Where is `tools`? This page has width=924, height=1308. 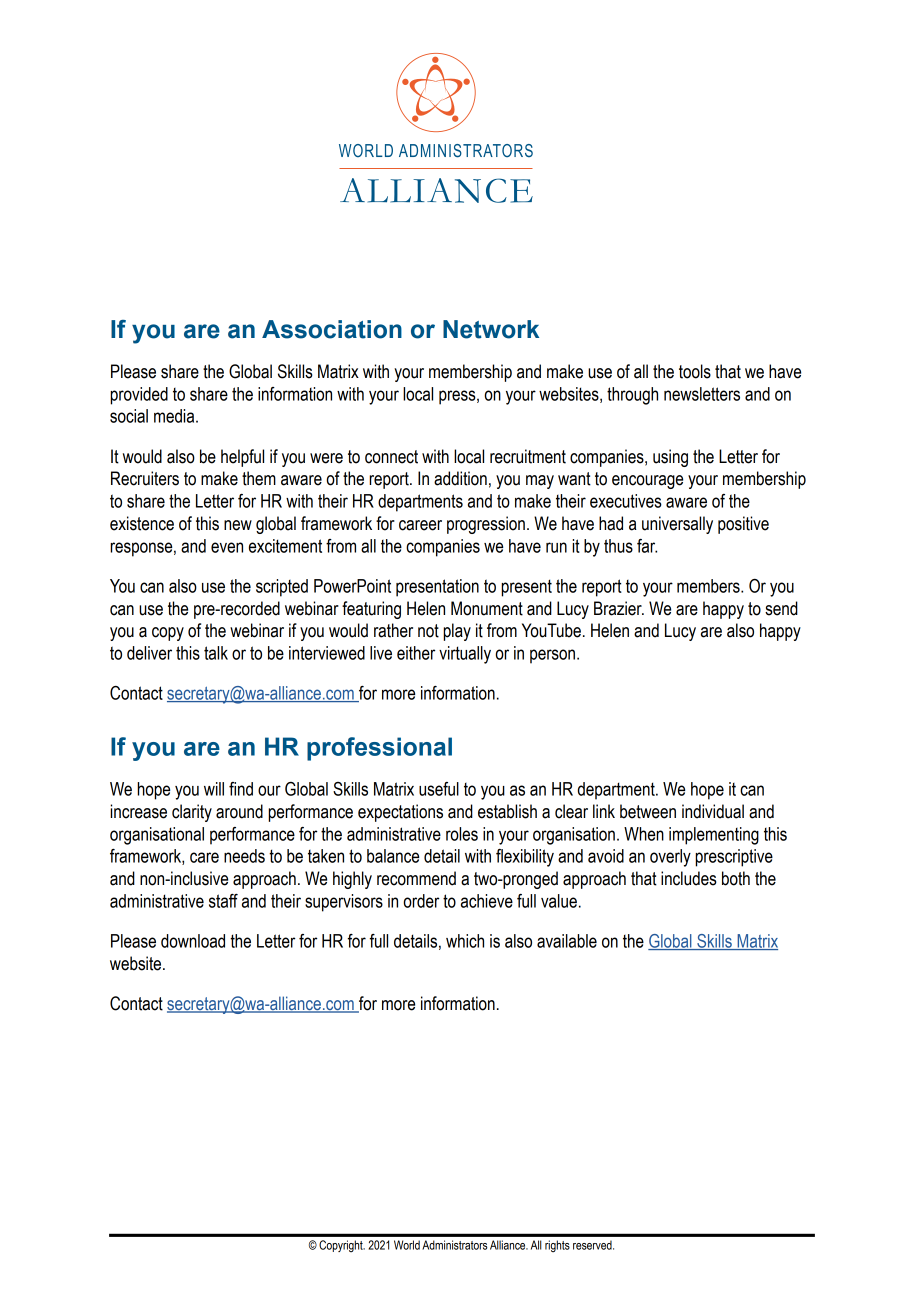 tools is located at coordinates (695, 371).
